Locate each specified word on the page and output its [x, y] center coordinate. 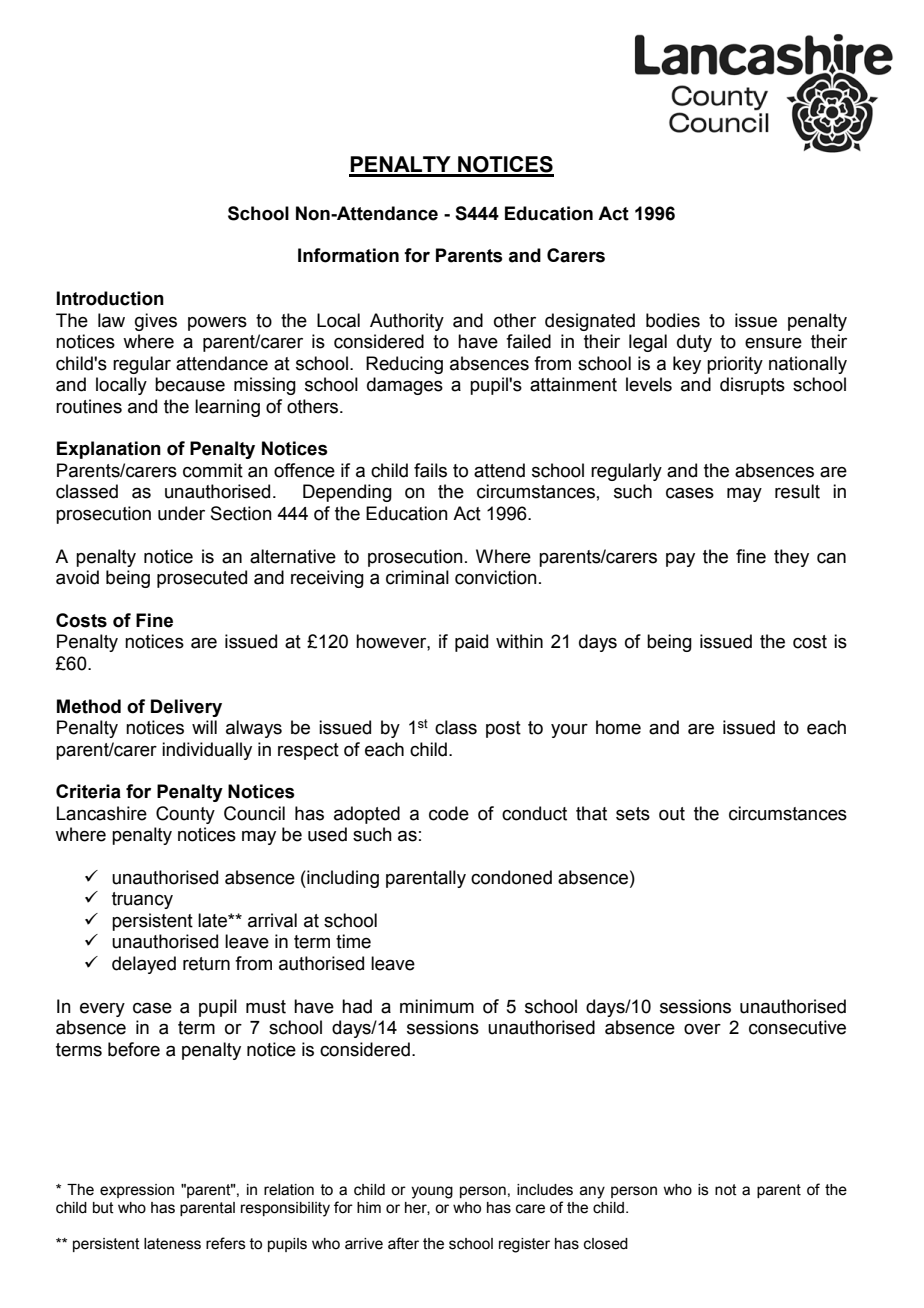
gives [156, 322]
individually [207, 751]
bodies [673, 320]
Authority [407, 322]
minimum [437, 1006]
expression [137, 1191]
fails [430, 470]
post [503, 729]
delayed [144, 965]
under [181, 513]
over [702, 1029]
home [618, 727]
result [797, 491]
